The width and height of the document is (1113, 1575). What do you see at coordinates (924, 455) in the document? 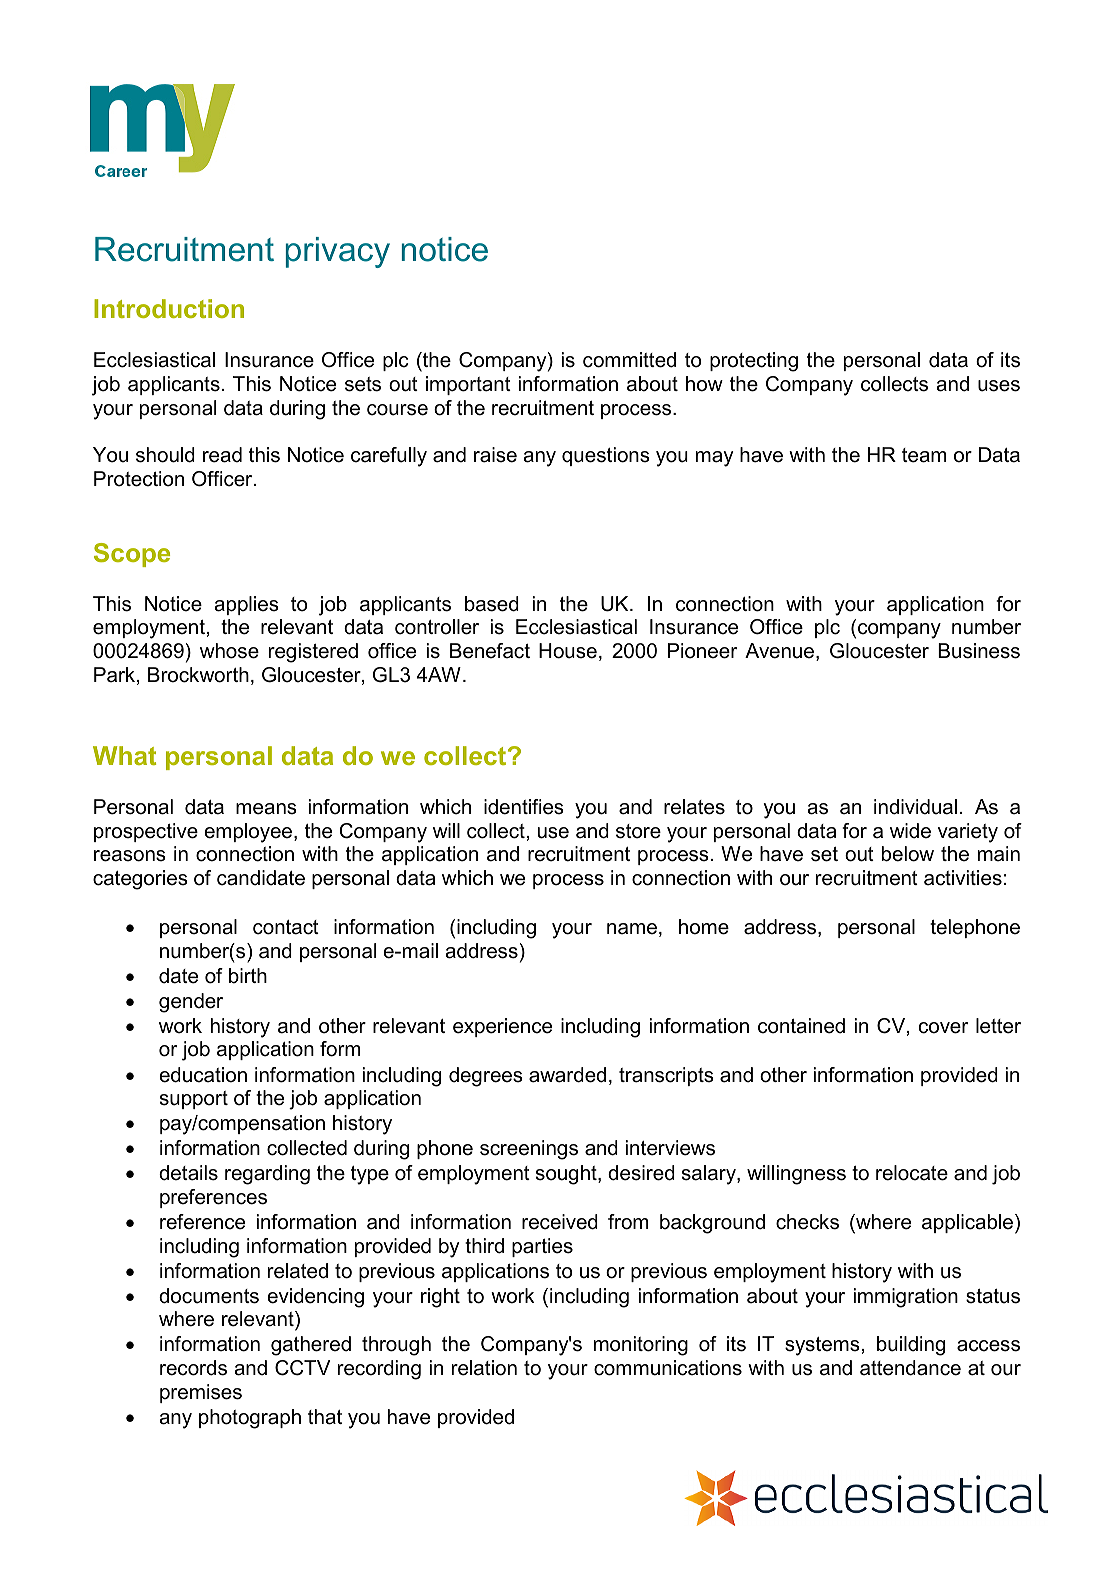
I see `team` at bounding box center [924, 455].
